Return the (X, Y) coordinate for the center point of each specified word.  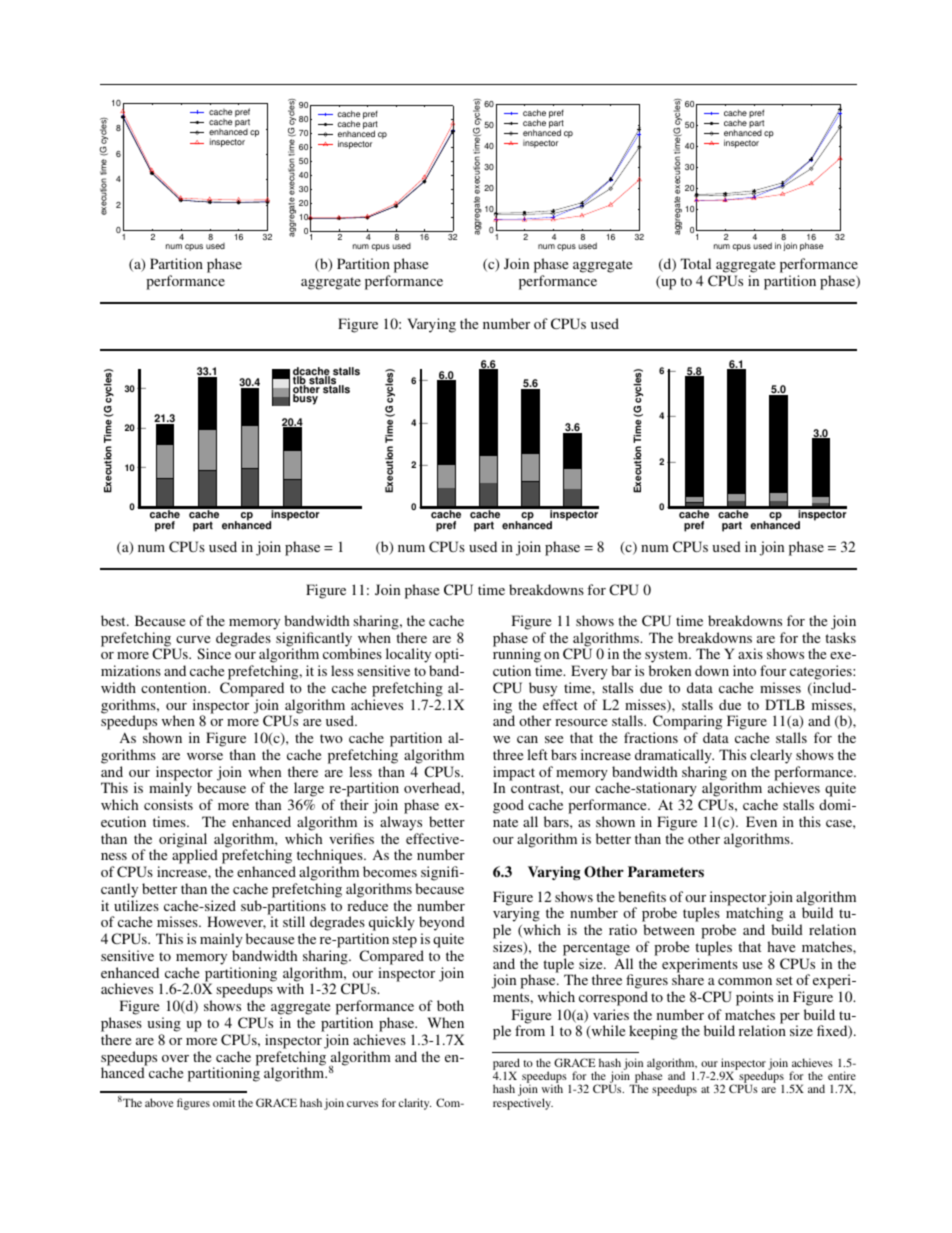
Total (695, 263)
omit (224, 1102)
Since (214, 653)
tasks (840, 637)
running (517, 657)
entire (842, 1075)
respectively (523, 1104)
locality (408, 657)
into (744, 670)
